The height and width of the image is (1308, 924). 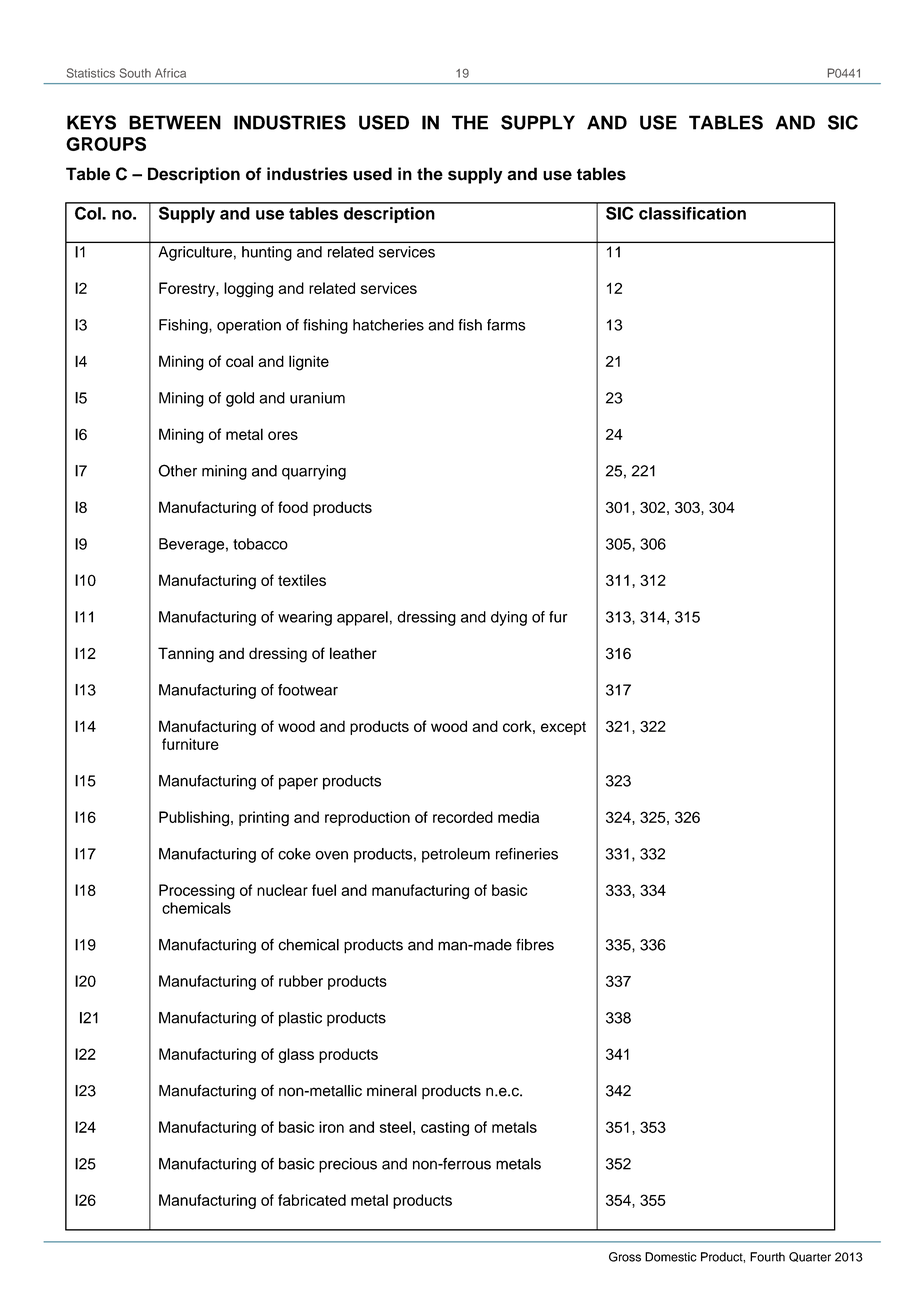 What do you see at coordinates (767, 1257) in the image?
I see `Fourth` at bounding box center [767, 1257].
